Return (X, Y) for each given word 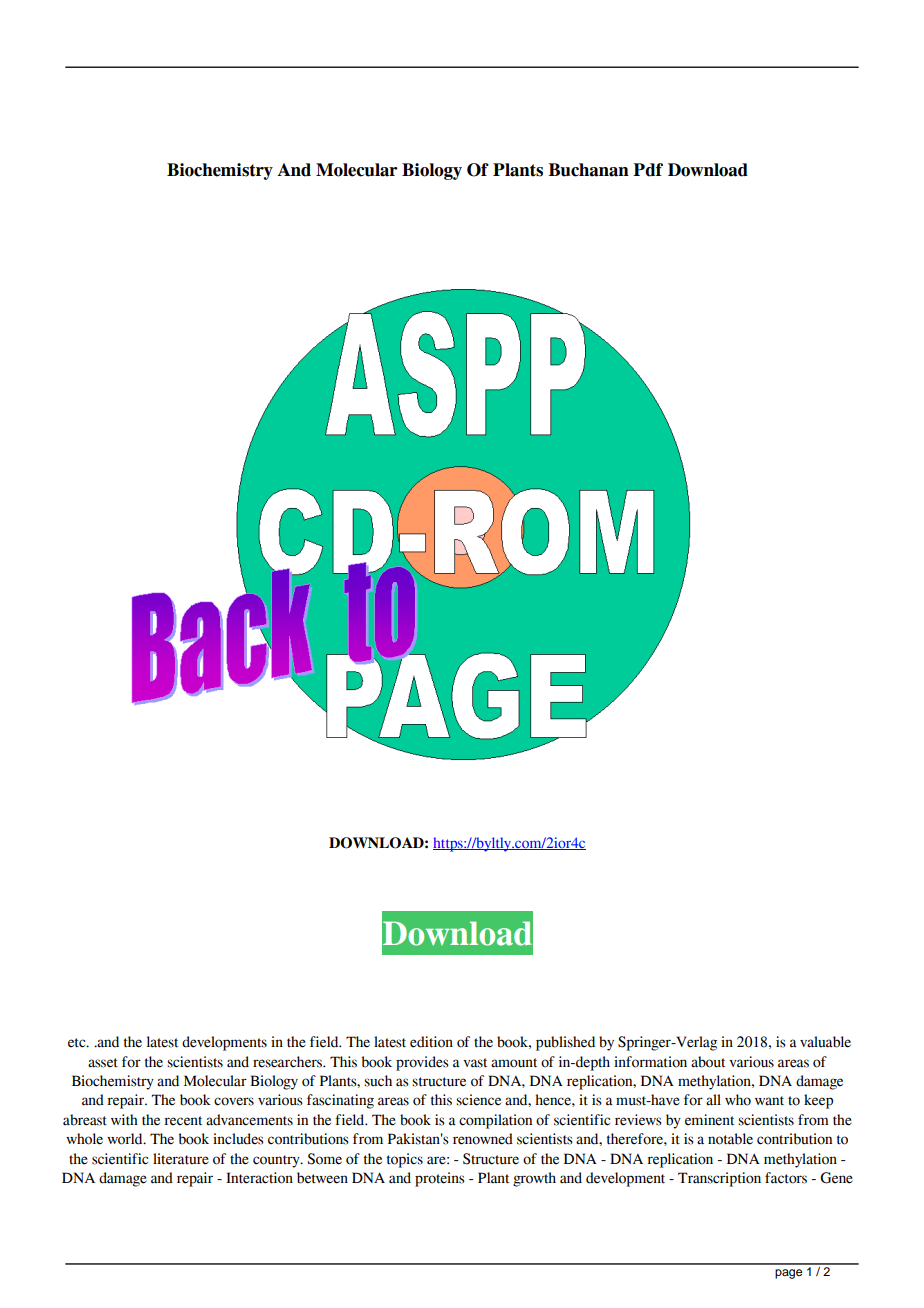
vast (475, 1063)
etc (78, 1043)
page (788, 1274)
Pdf (648, 170)
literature (181, 1159)
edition (431, 1042)
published (565, 1043)
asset (103, 1063)
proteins (440, 1179)
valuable (825, 1042)
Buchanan (588, 170)
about (708, 1062)
